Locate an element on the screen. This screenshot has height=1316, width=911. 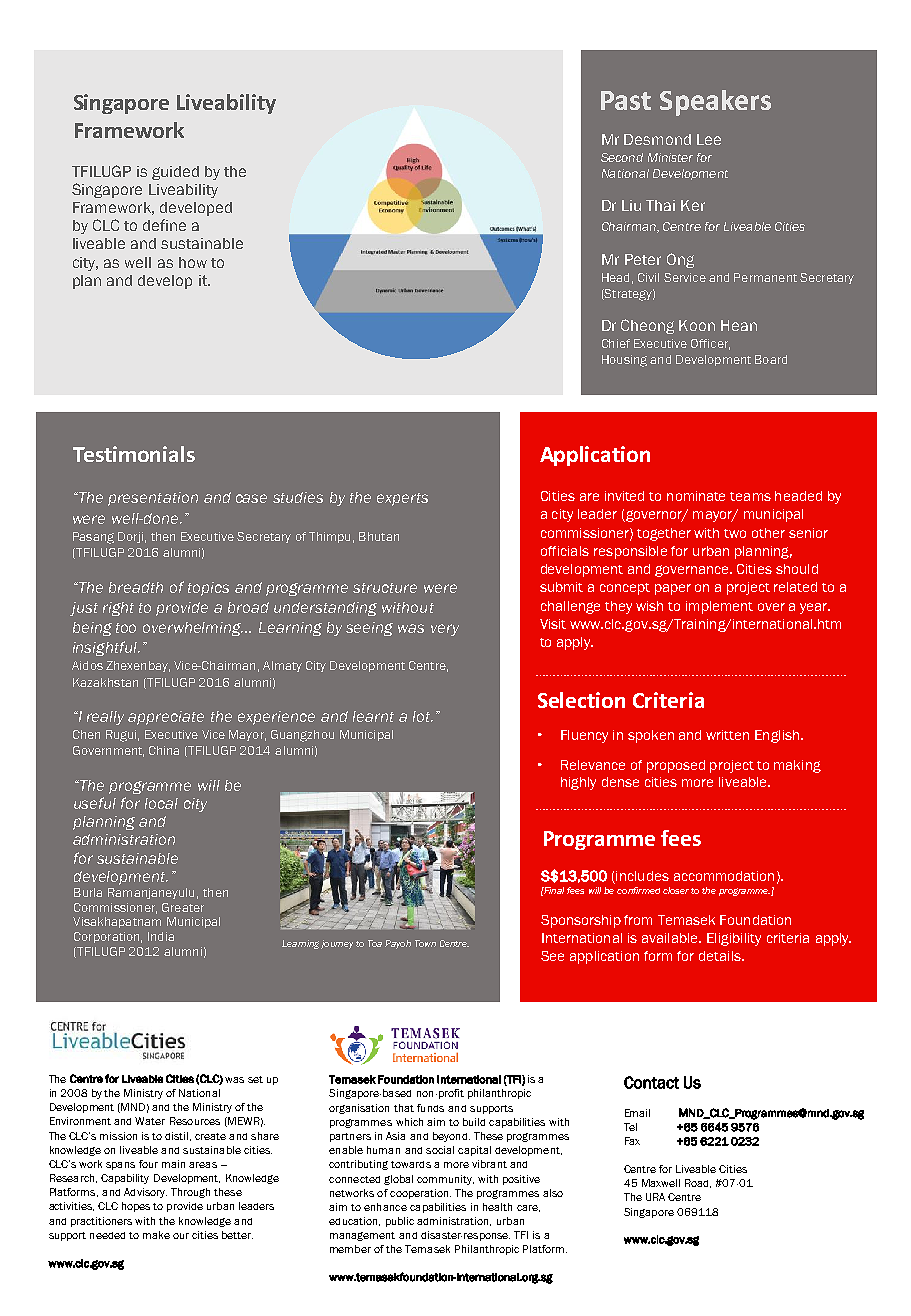
Town is located at coordinates (425, 943).
